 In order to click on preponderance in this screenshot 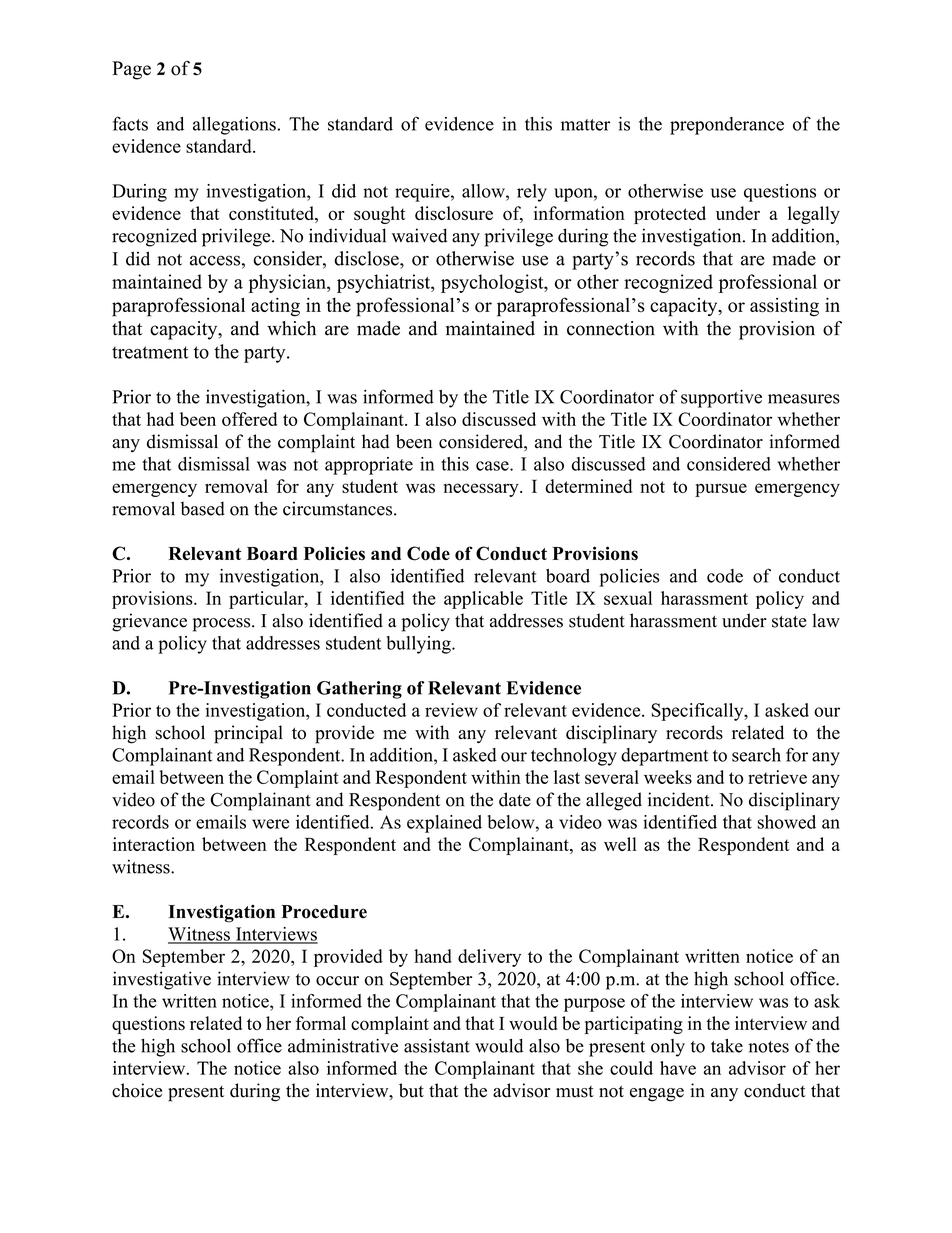, I will do `click(727, 126)`.
